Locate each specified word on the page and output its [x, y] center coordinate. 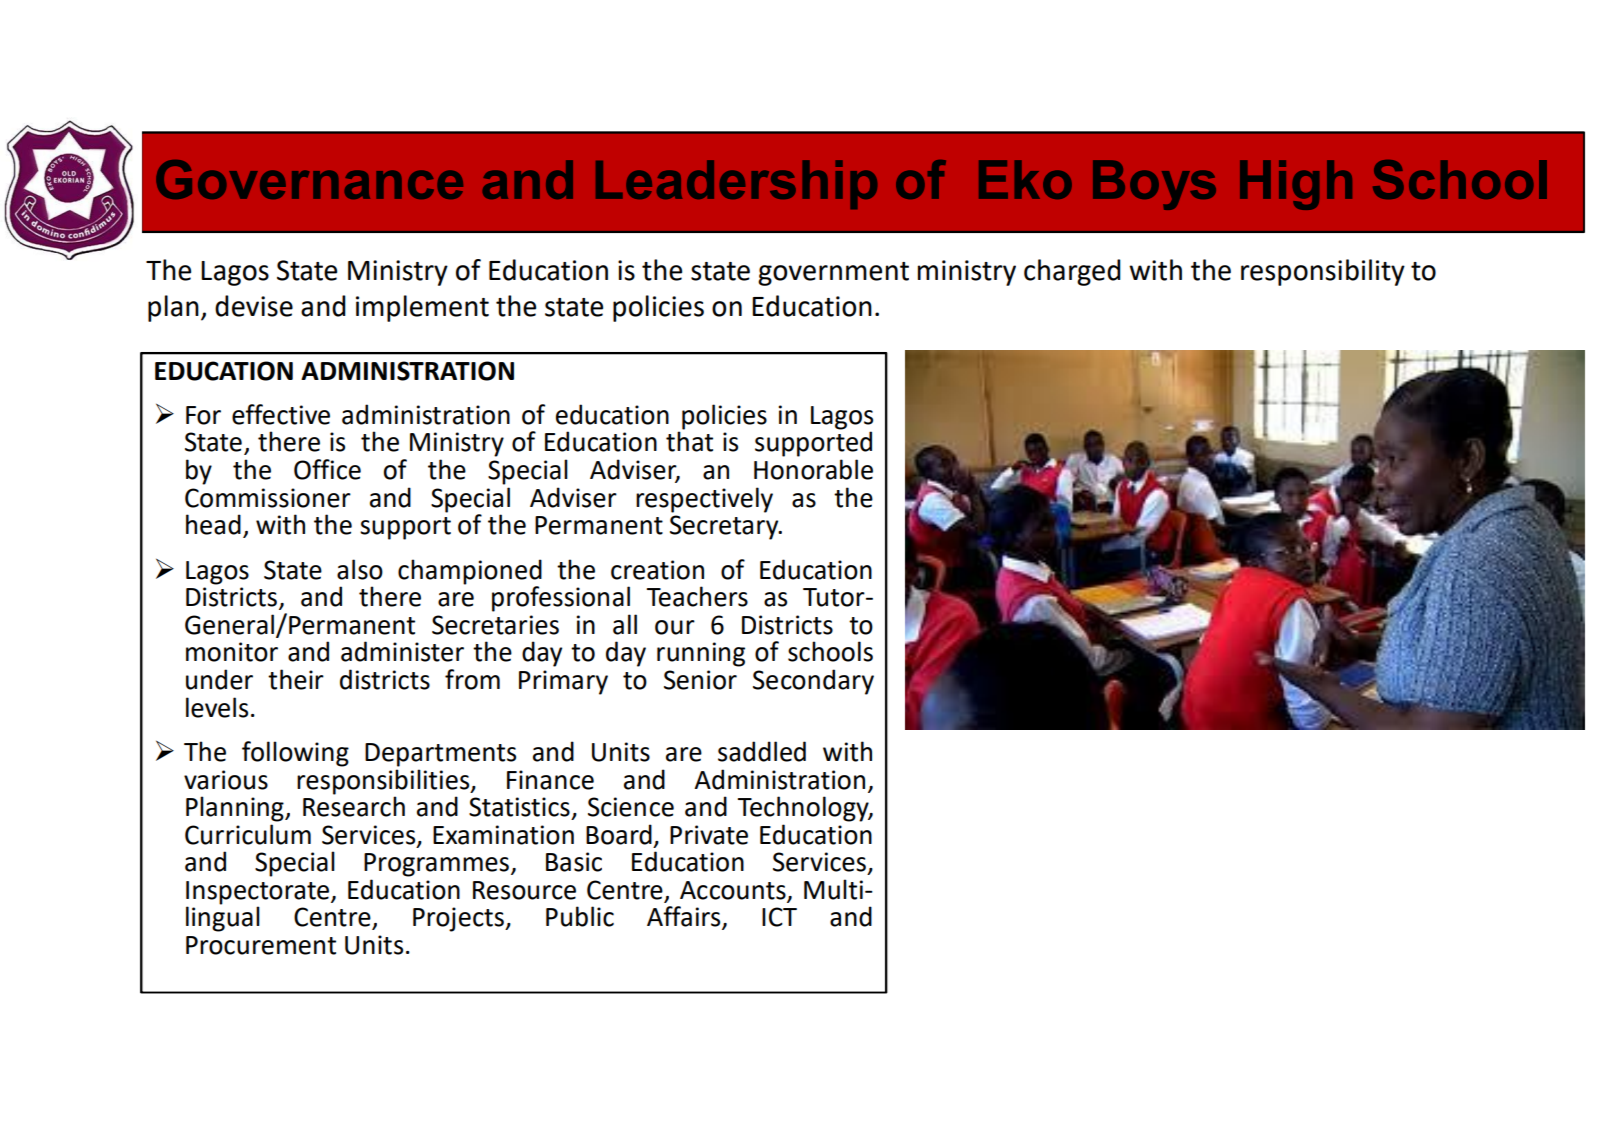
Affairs [685, 917]
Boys [1154, 185]
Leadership [736, 184]
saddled [762, 751]
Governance [309, 179]
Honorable [813, 469]
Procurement [261, 945]
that [689, 440]
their [296, 679]
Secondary [813, 682]
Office [327, 469]
